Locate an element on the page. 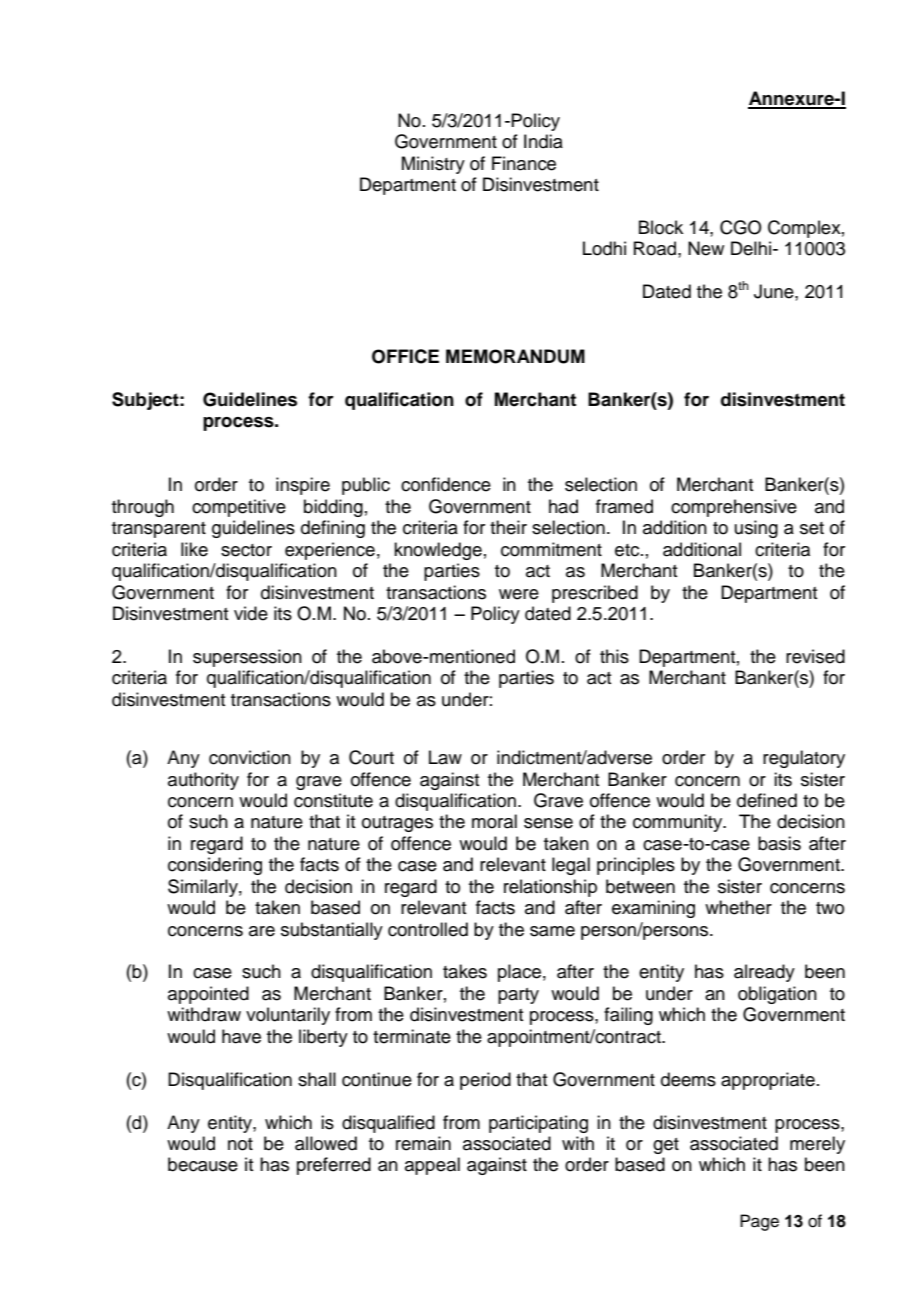  defined is located at coordinates (767, 800).
